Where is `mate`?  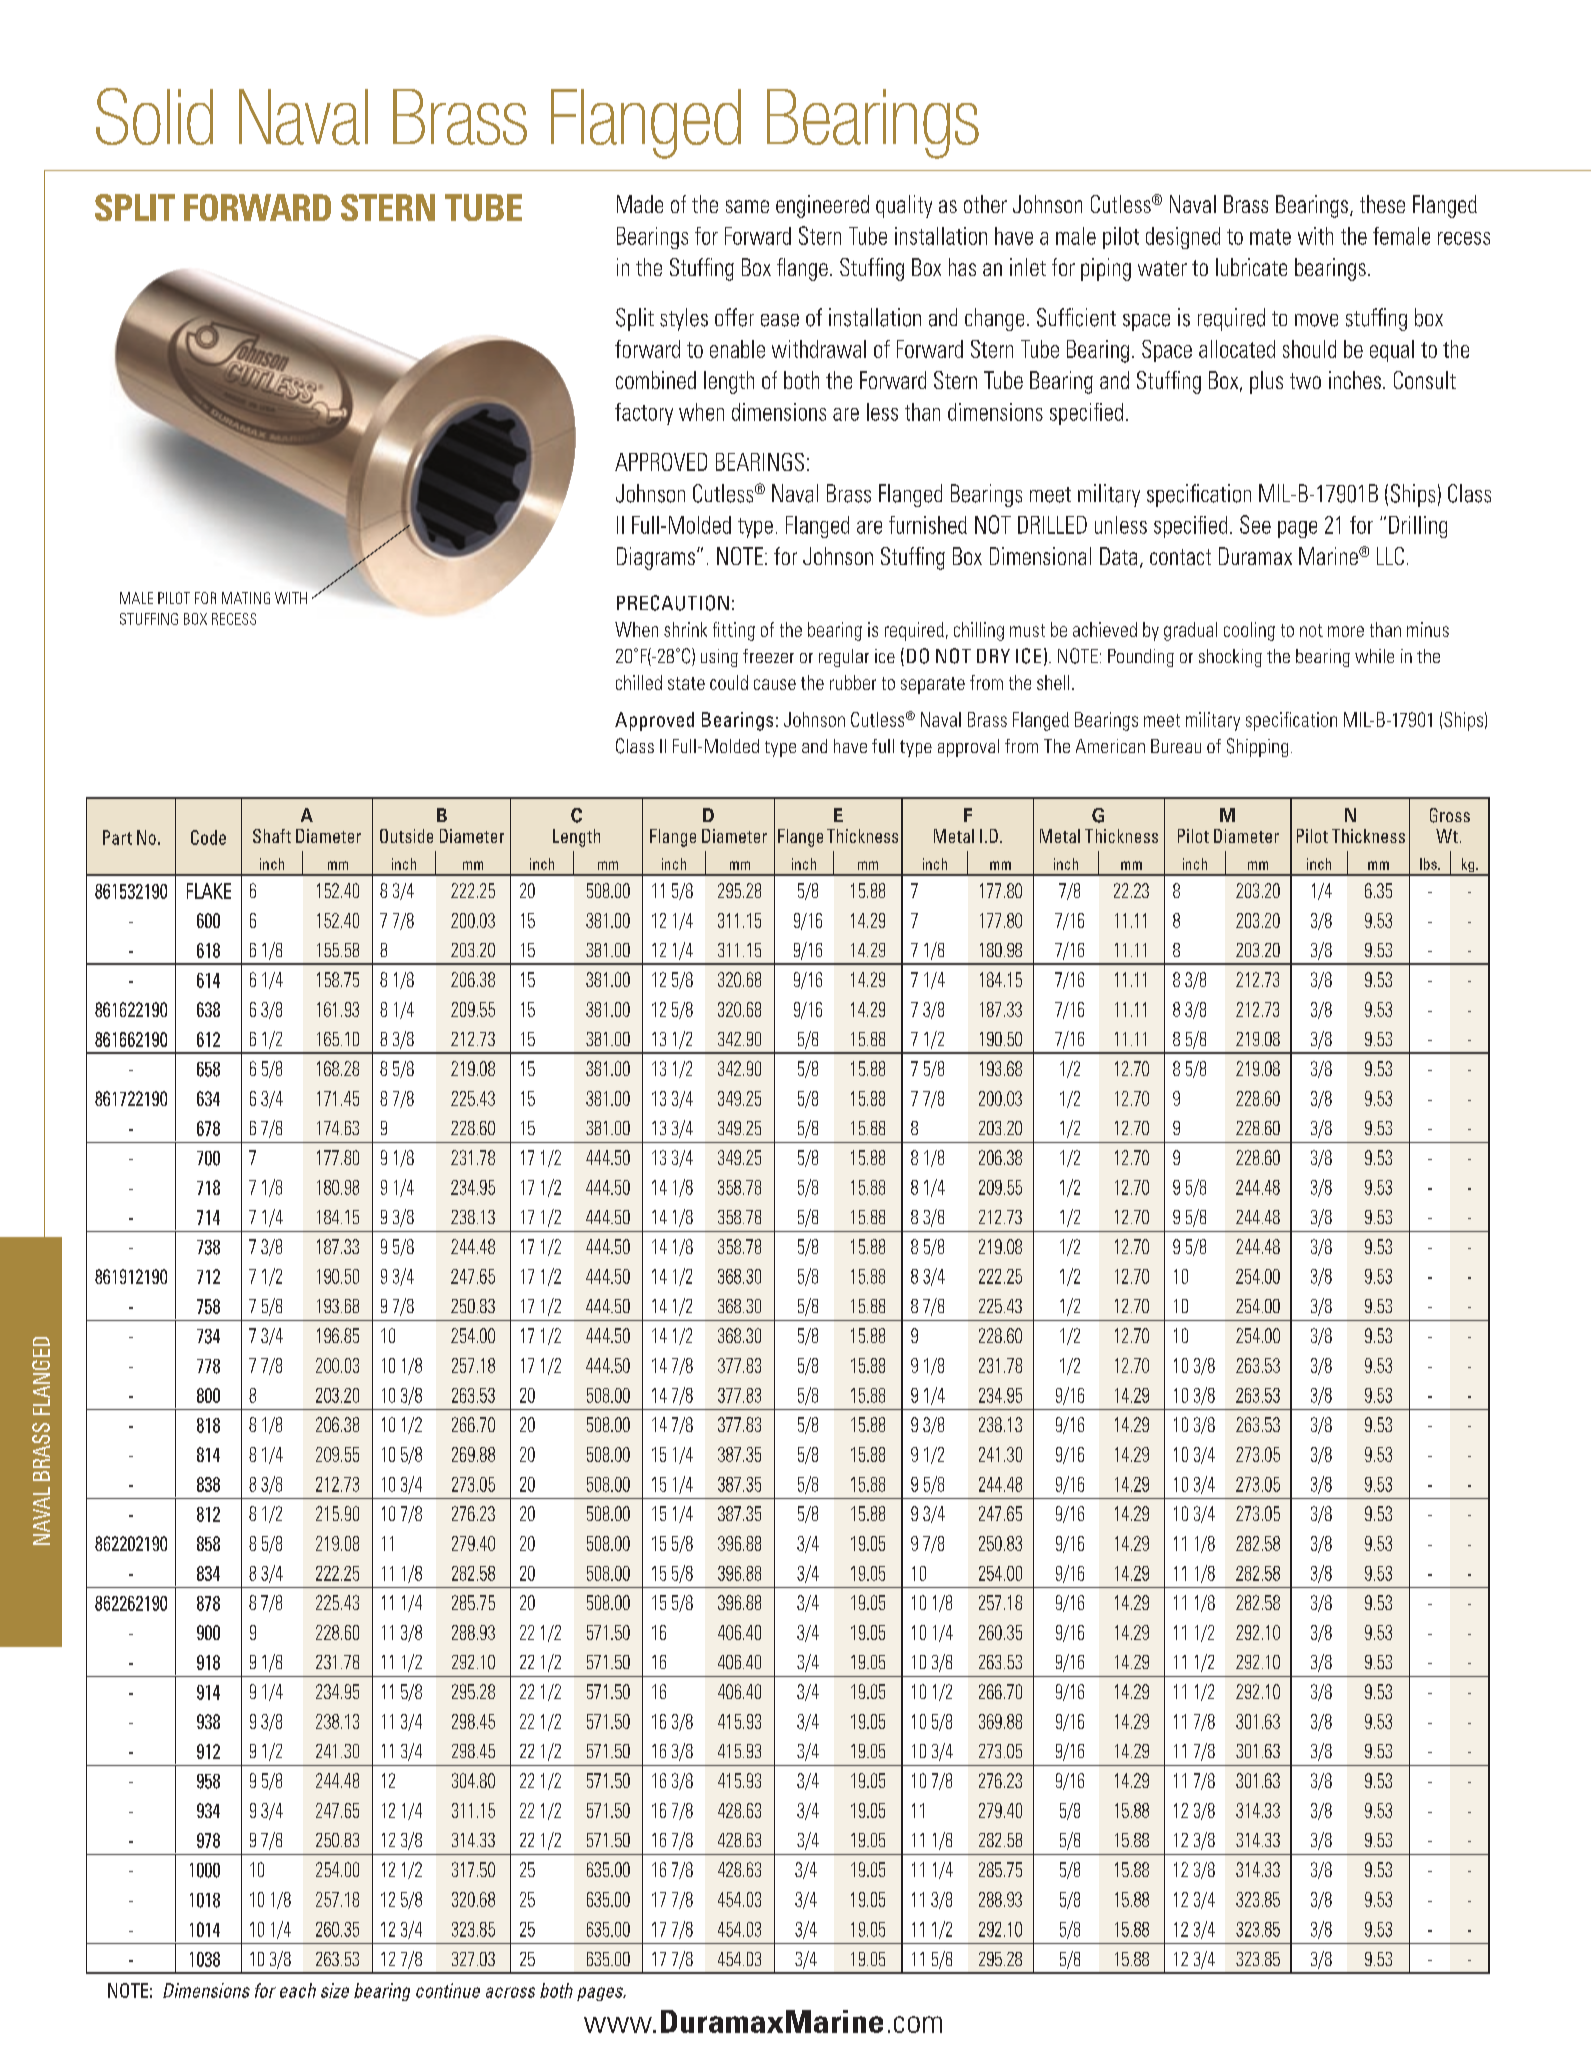 mate is located at coordinates (1270, 237).
